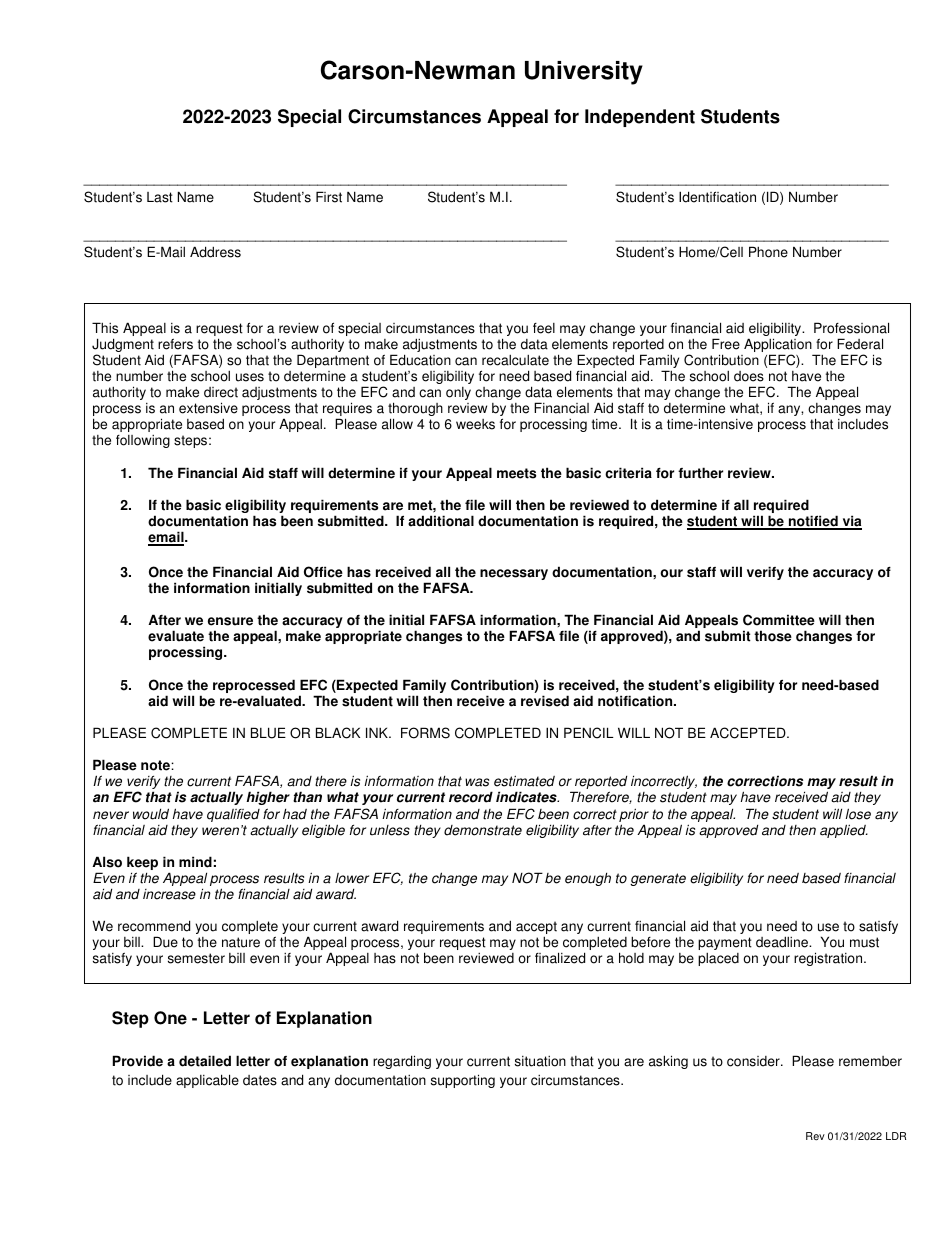  I want to click on estimated, so click(524, 781).
